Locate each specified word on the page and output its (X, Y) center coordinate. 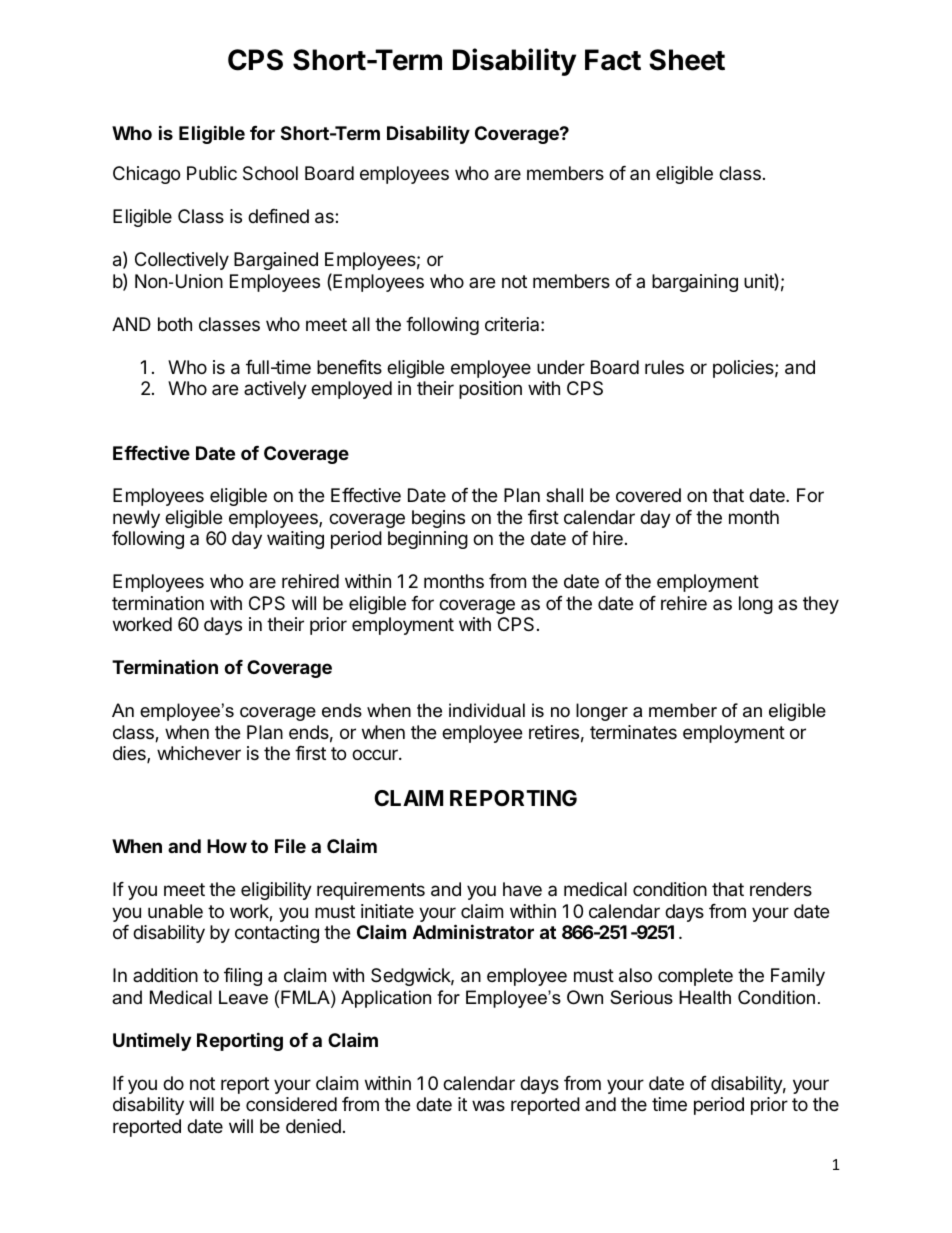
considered (291, 1104)
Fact (613, 60)
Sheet (687, 60)
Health (705, 997)
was (488, 1106)
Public (212, 173)
